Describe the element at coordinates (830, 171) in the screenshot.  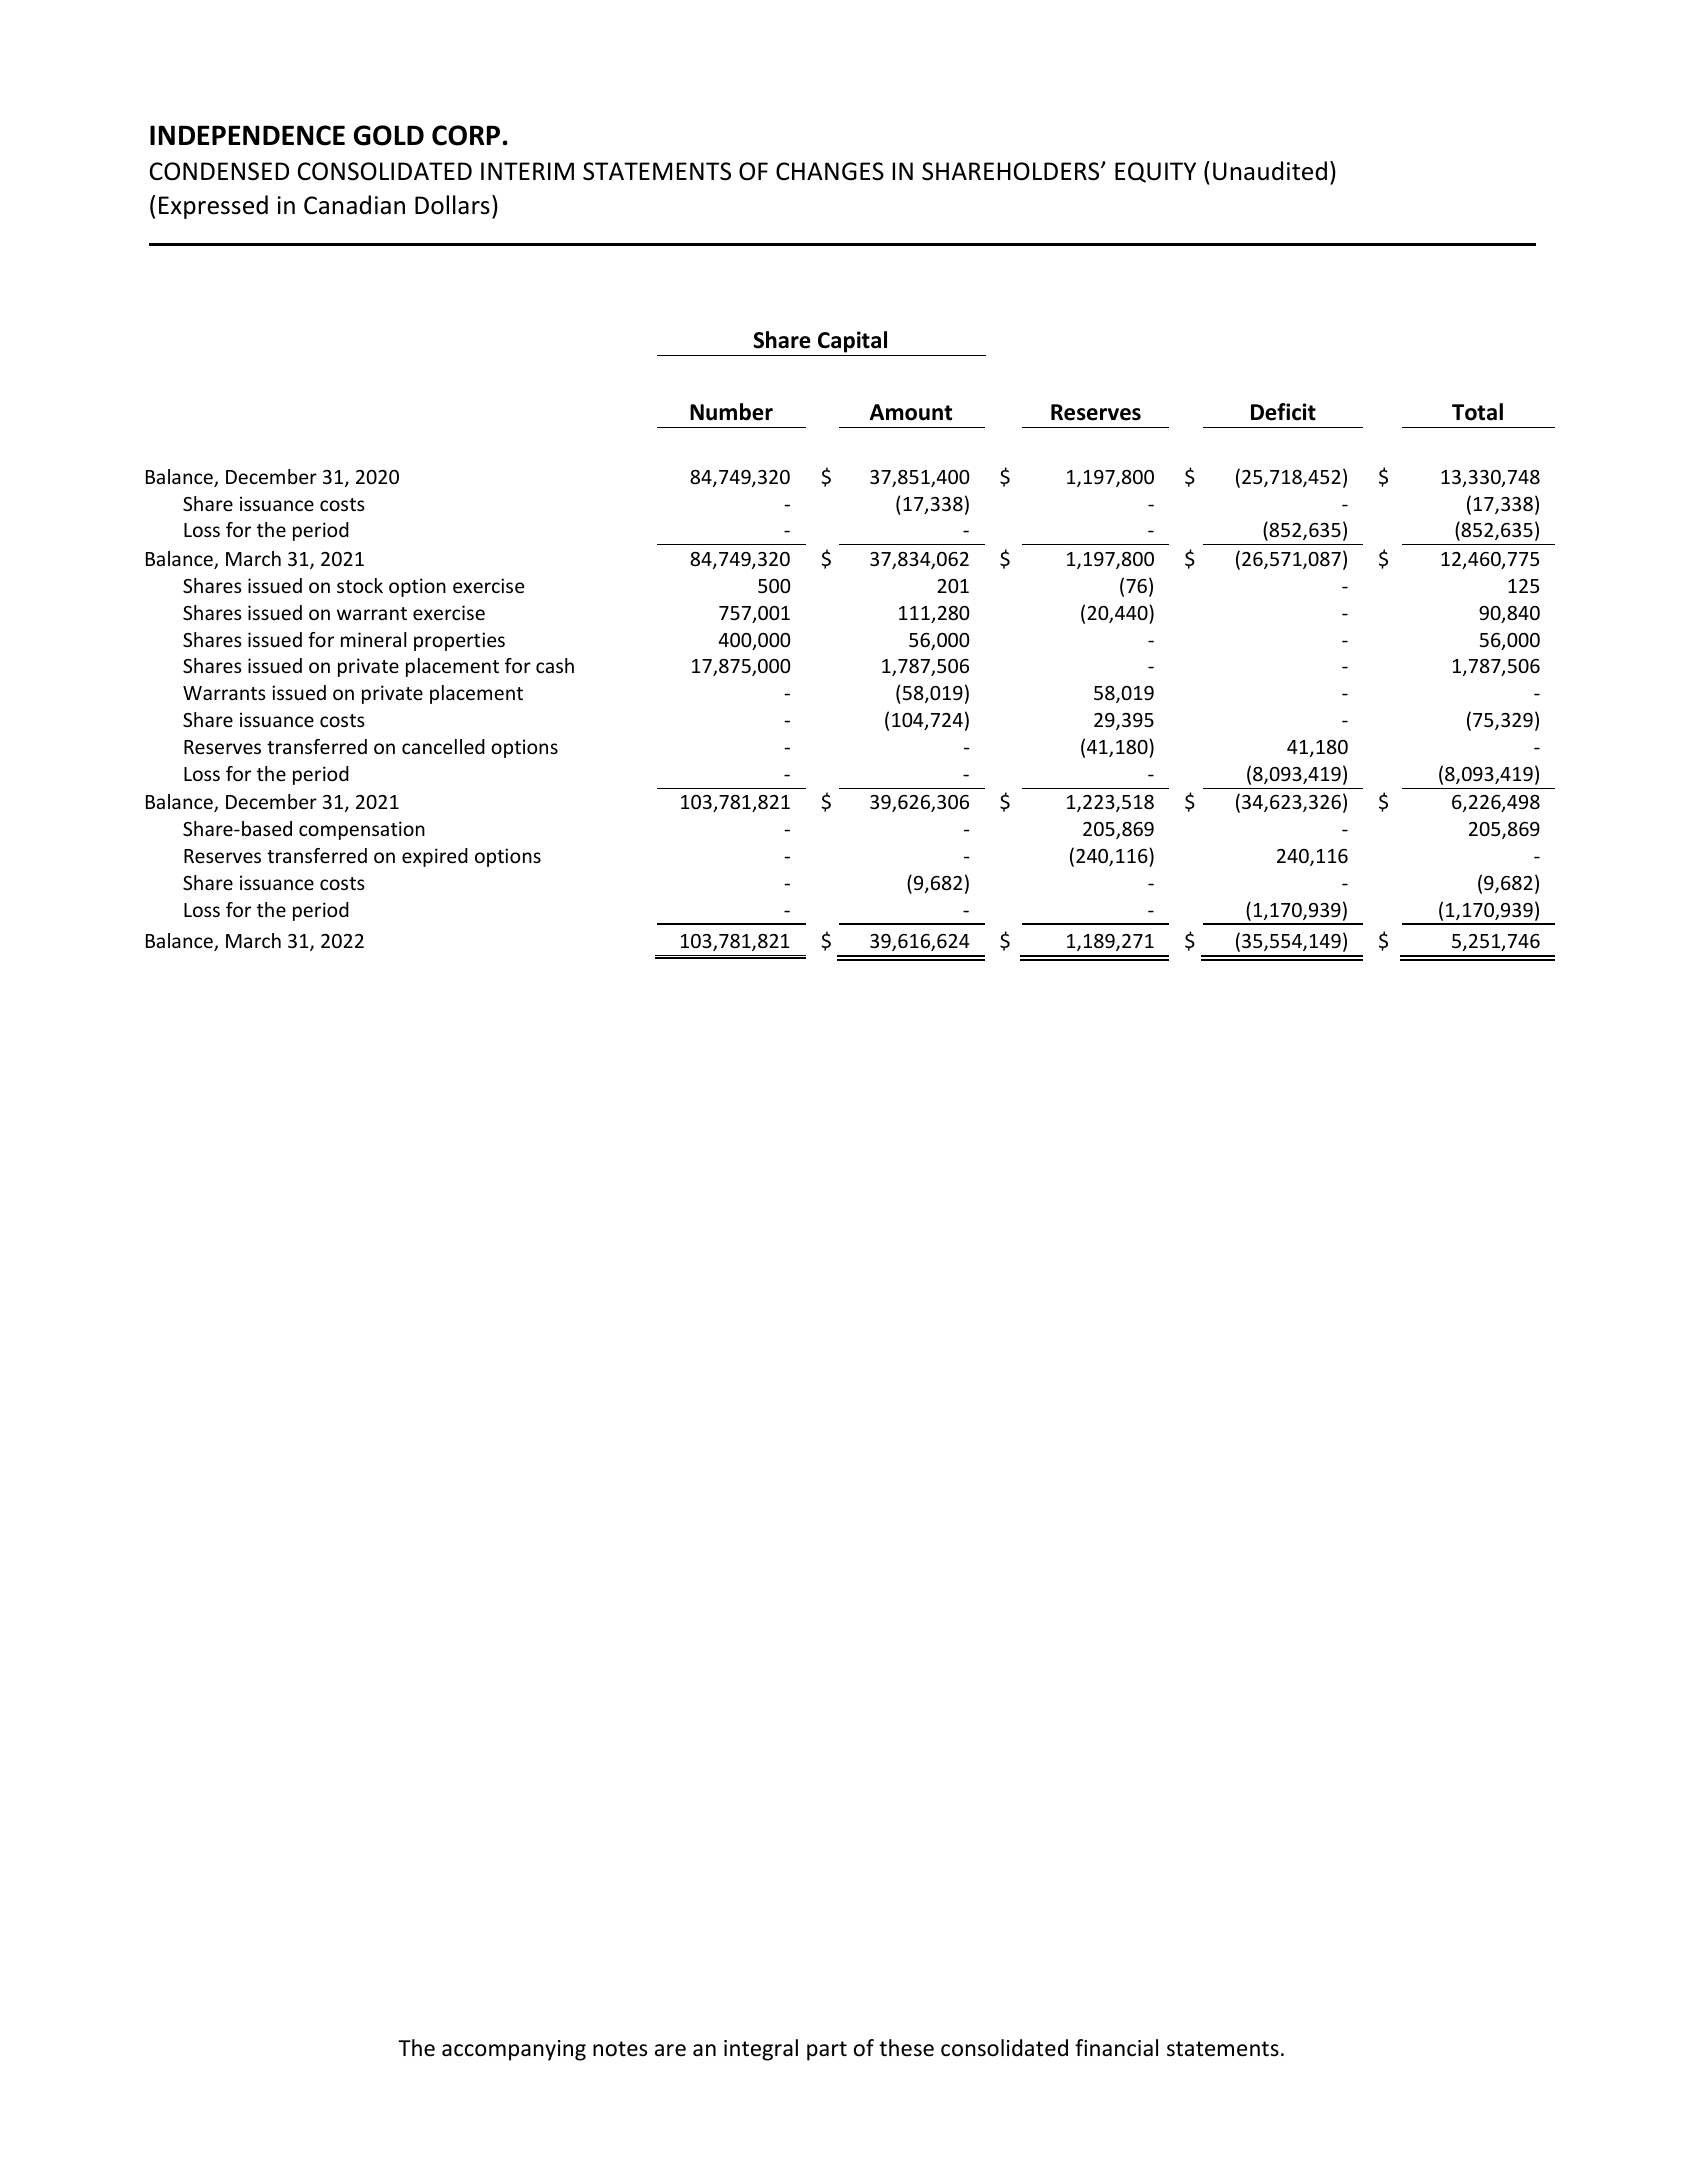
I see `CHANGES` at that location.
